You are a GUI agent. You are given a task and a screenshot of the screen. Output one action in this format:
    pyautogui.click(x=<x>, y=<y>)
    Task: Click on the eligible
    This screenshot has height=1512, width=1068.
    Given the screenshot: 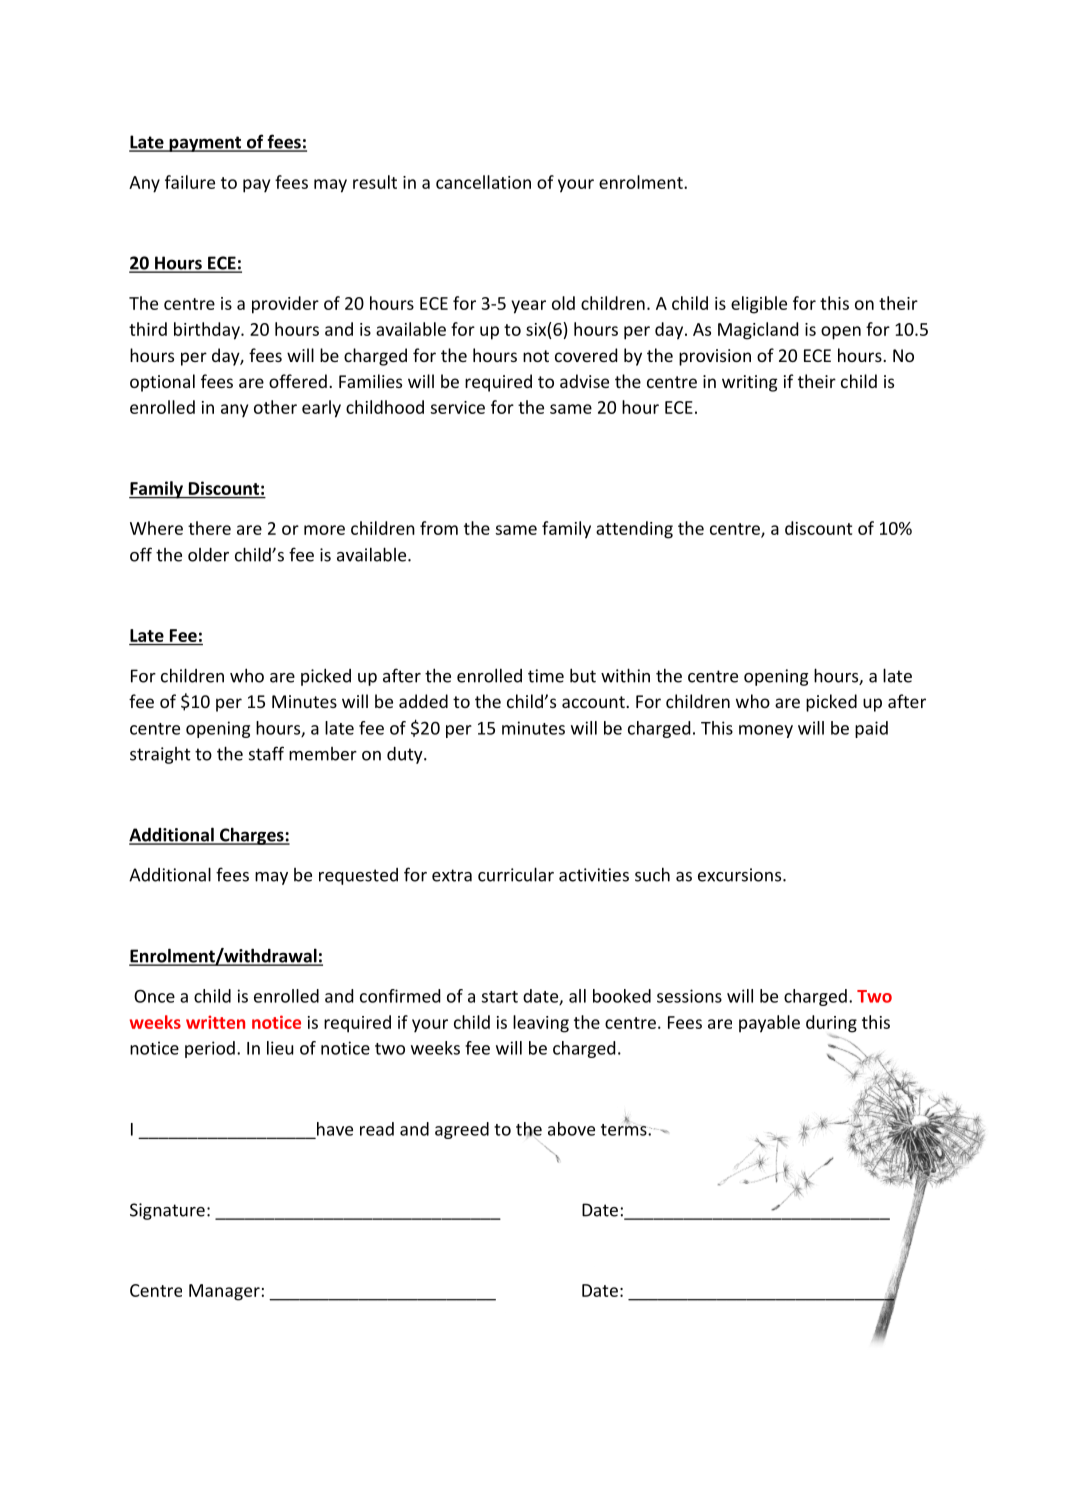 What is the action you would take?
    pyautogui.click(x=759, y=305)
